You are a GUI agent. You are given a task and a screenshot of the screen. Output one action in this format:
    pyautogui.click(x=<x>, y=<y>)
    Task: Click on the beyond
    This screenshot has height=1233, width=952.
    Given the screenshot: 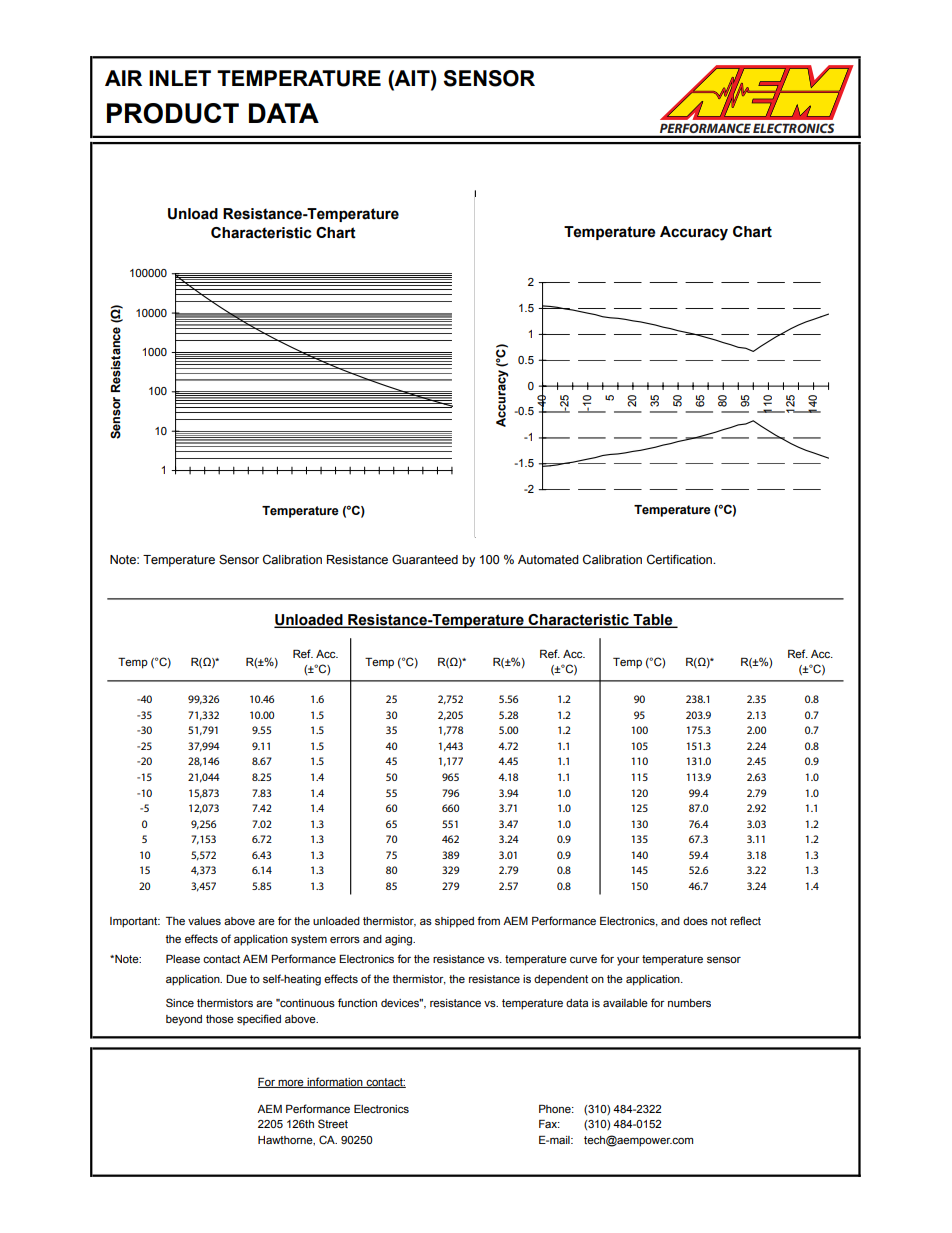 What is the action you would take?
    pyautogui.click(x=184, y=1020)
